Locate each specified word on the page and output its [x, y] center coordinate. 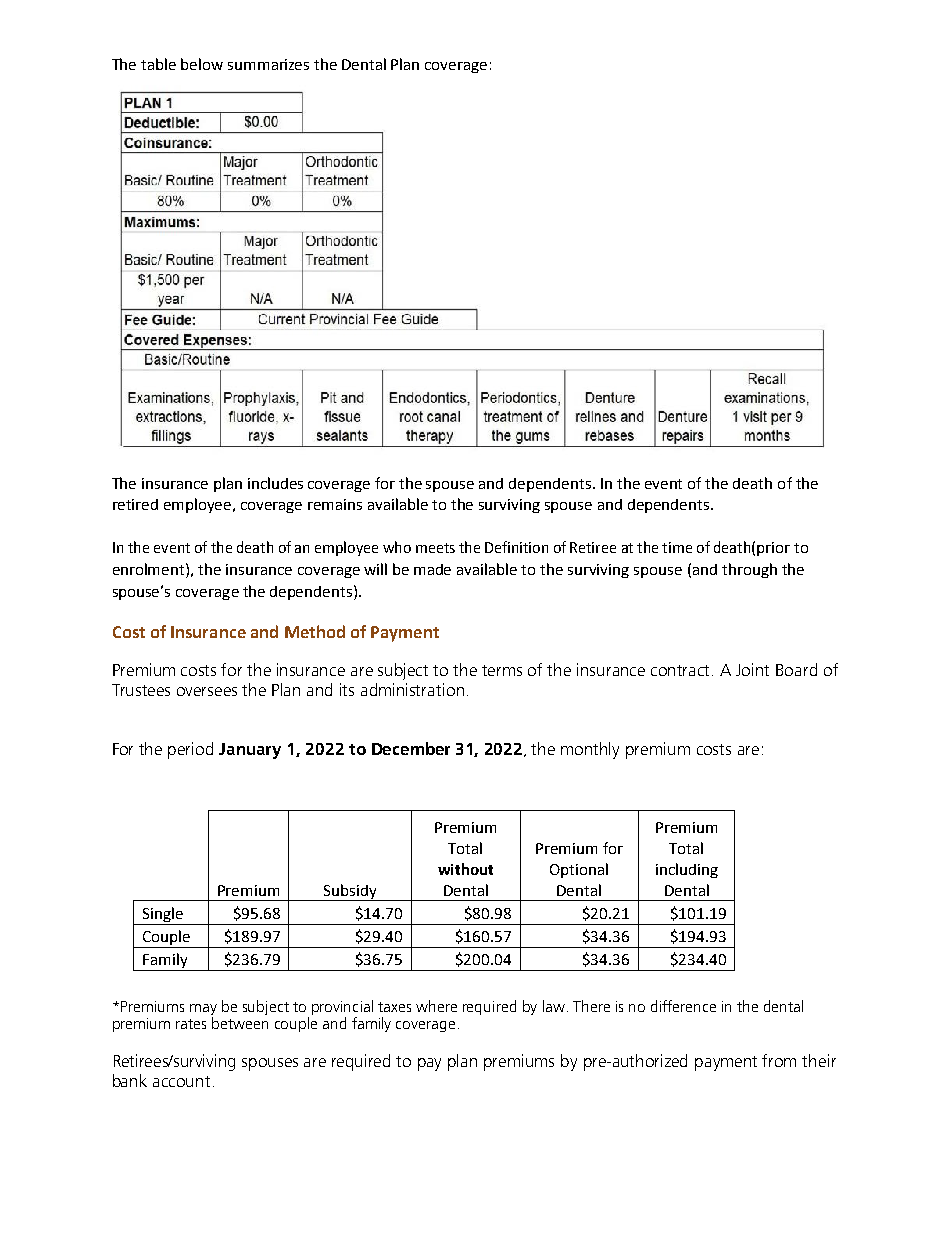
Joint [752, 669]
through [749, 570]
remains [335, 504]
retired [135, 504]
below [202, 64]
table [158, 64]
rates [191, 1024]
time [677, 547]
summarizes [268, 64]
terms [502, 670]
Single [163, 914]
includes [275, 483]
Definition [516, 547]
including [687, 870]
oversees [207, 691]
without [465, 869]
